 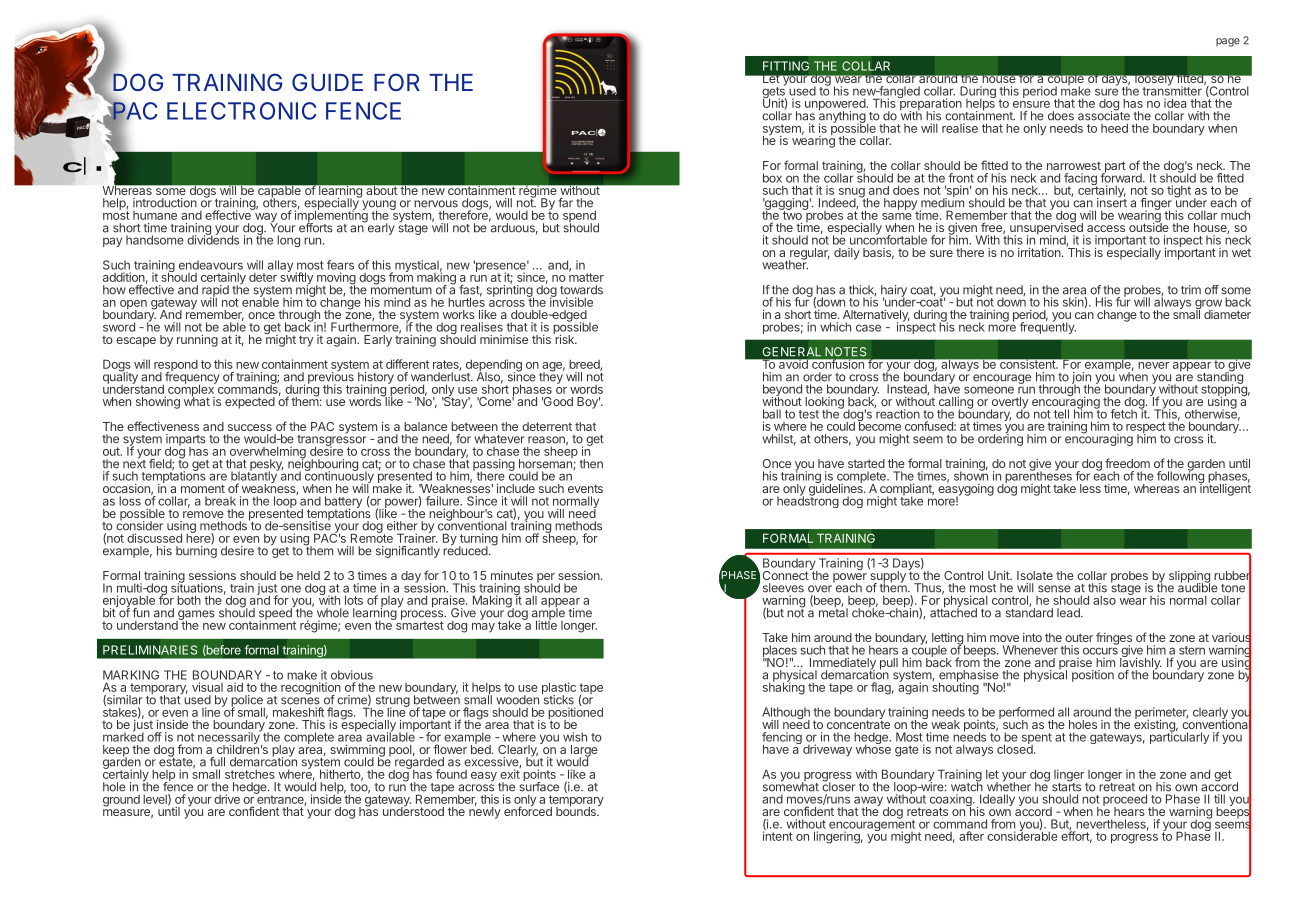 I want to click on running, so click(x=197, y=341).
